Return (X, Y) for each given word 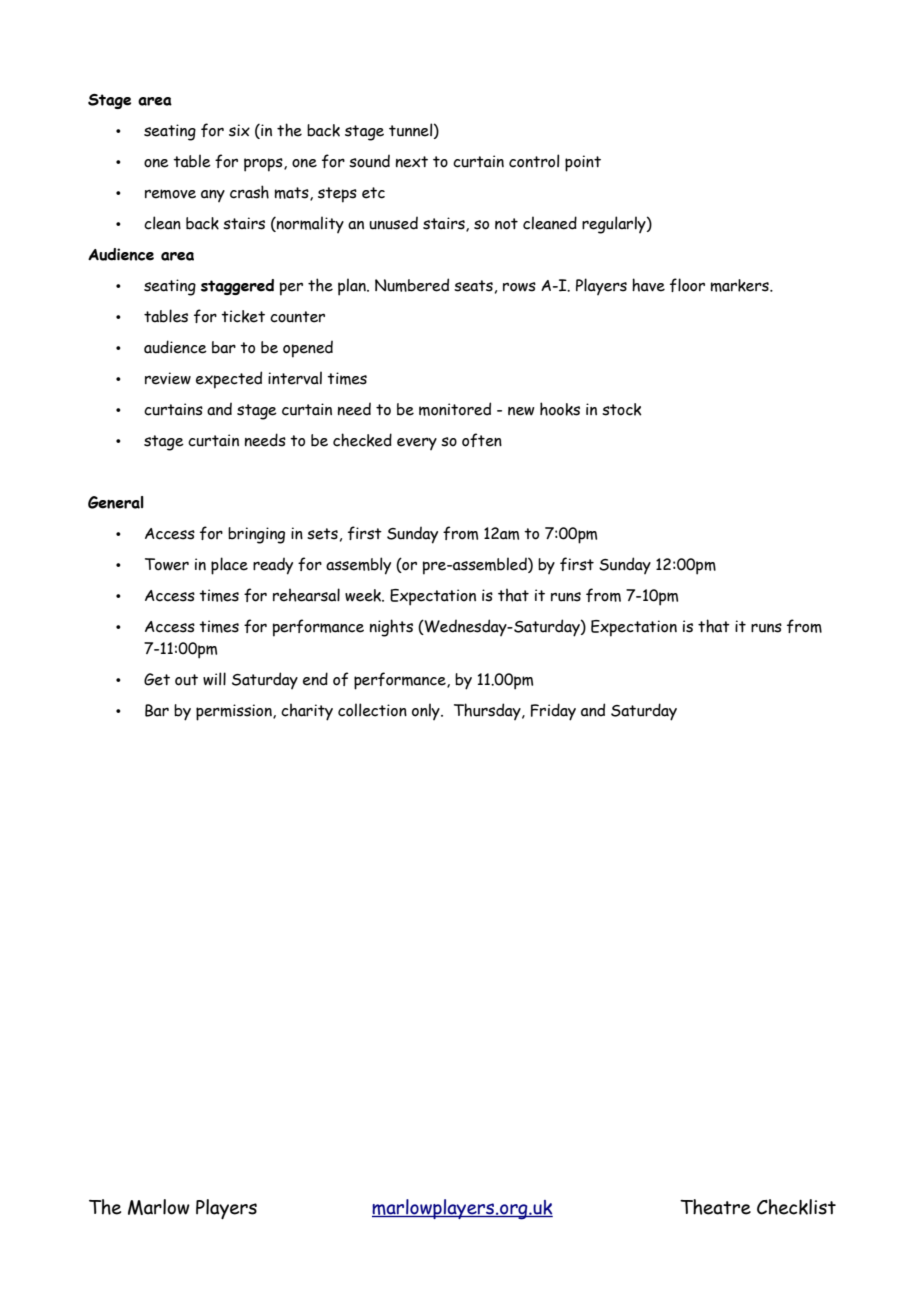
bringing (256, 535)
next (412, 162)
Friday (553, 712)
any (213, 196)
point (583, 163)
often (482, 440)
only (427, 711)
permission (235, 712)
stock (622, 409)
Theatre (715, 1207)
